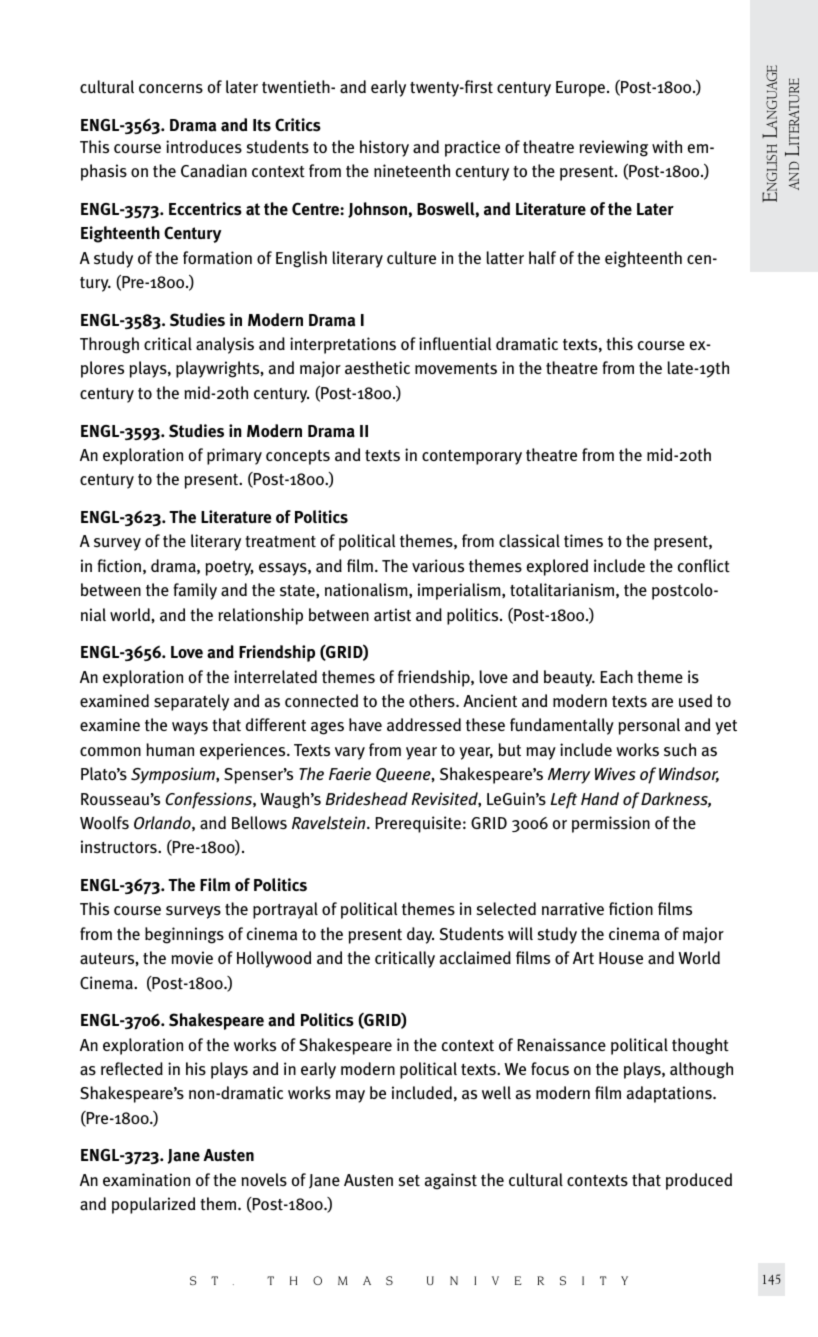 This page has height=1337, width=818. What do you see at coordinates (204, 147) in the page?
I see `introduces` at bounding box center [204, 147].
